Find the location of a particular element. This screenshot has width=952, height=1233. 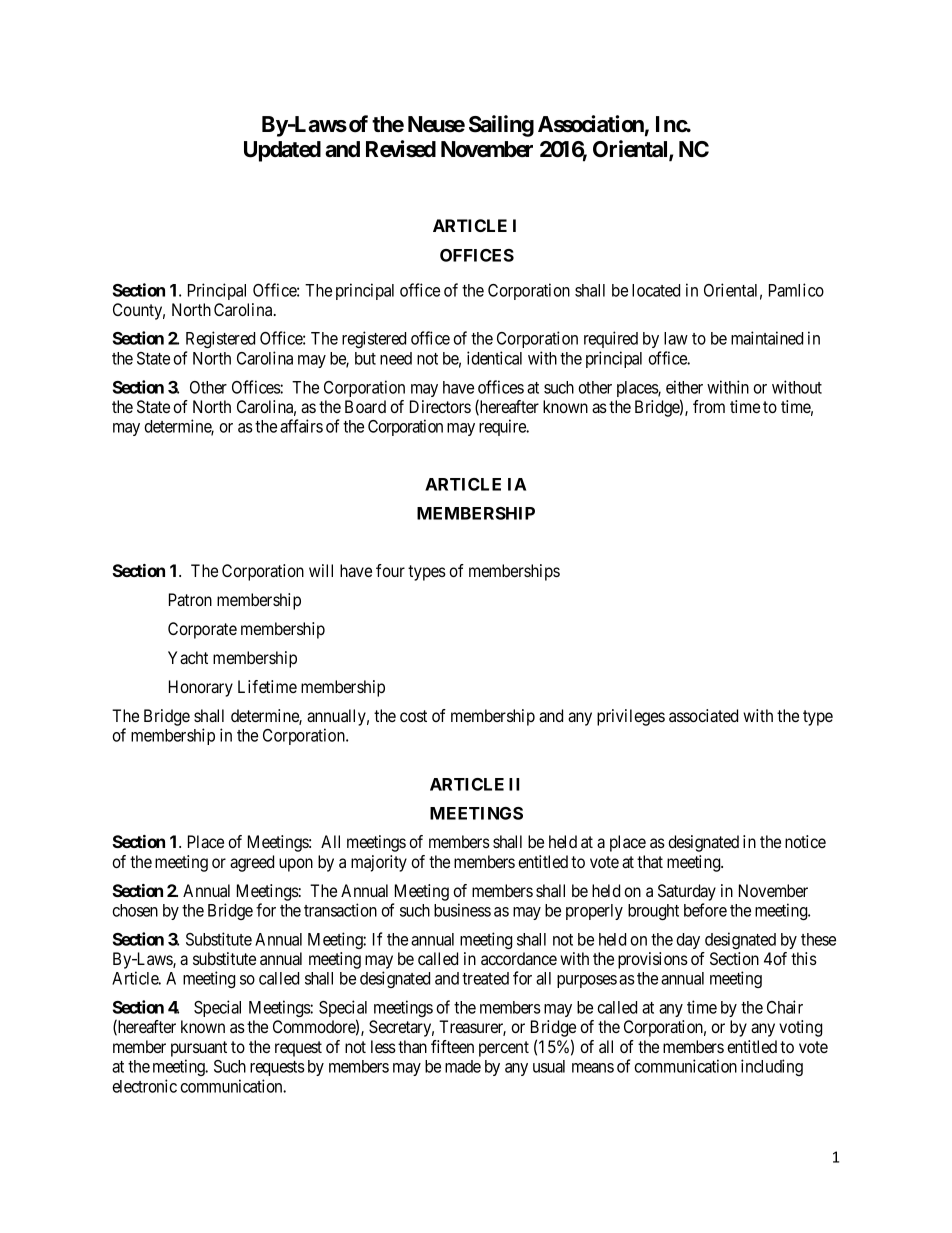

identical is located at coordinates (494, 358).
